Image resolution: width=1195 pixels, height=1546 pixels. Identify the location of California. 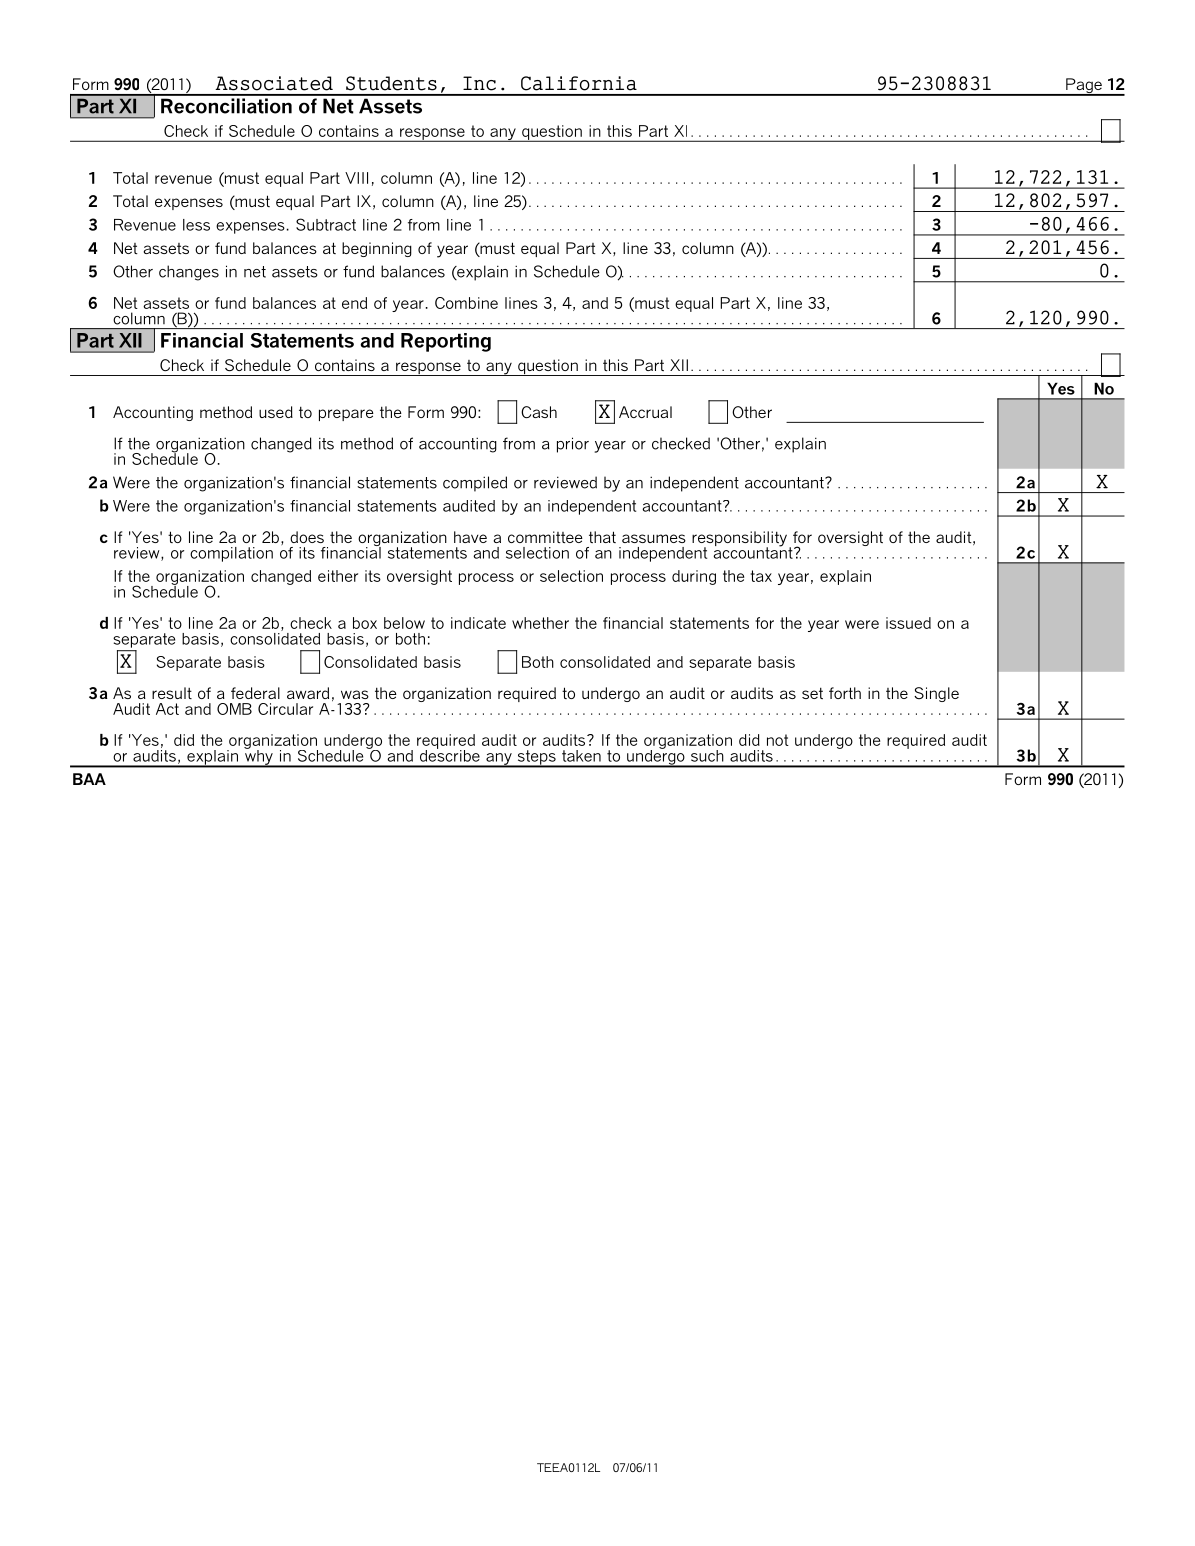
(579, 83).
